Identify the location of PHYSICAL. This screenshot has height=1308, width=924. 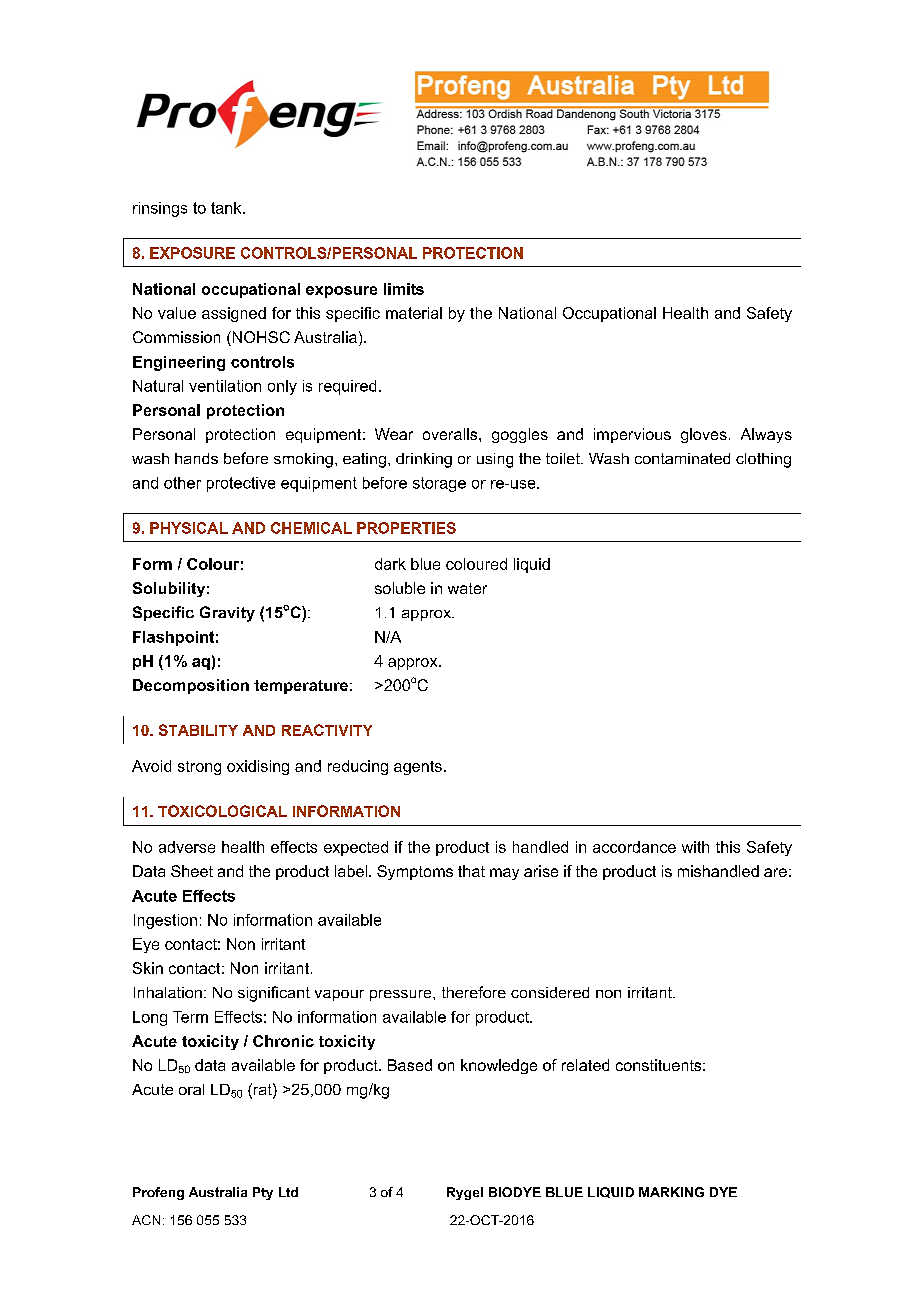
(189, 528).
